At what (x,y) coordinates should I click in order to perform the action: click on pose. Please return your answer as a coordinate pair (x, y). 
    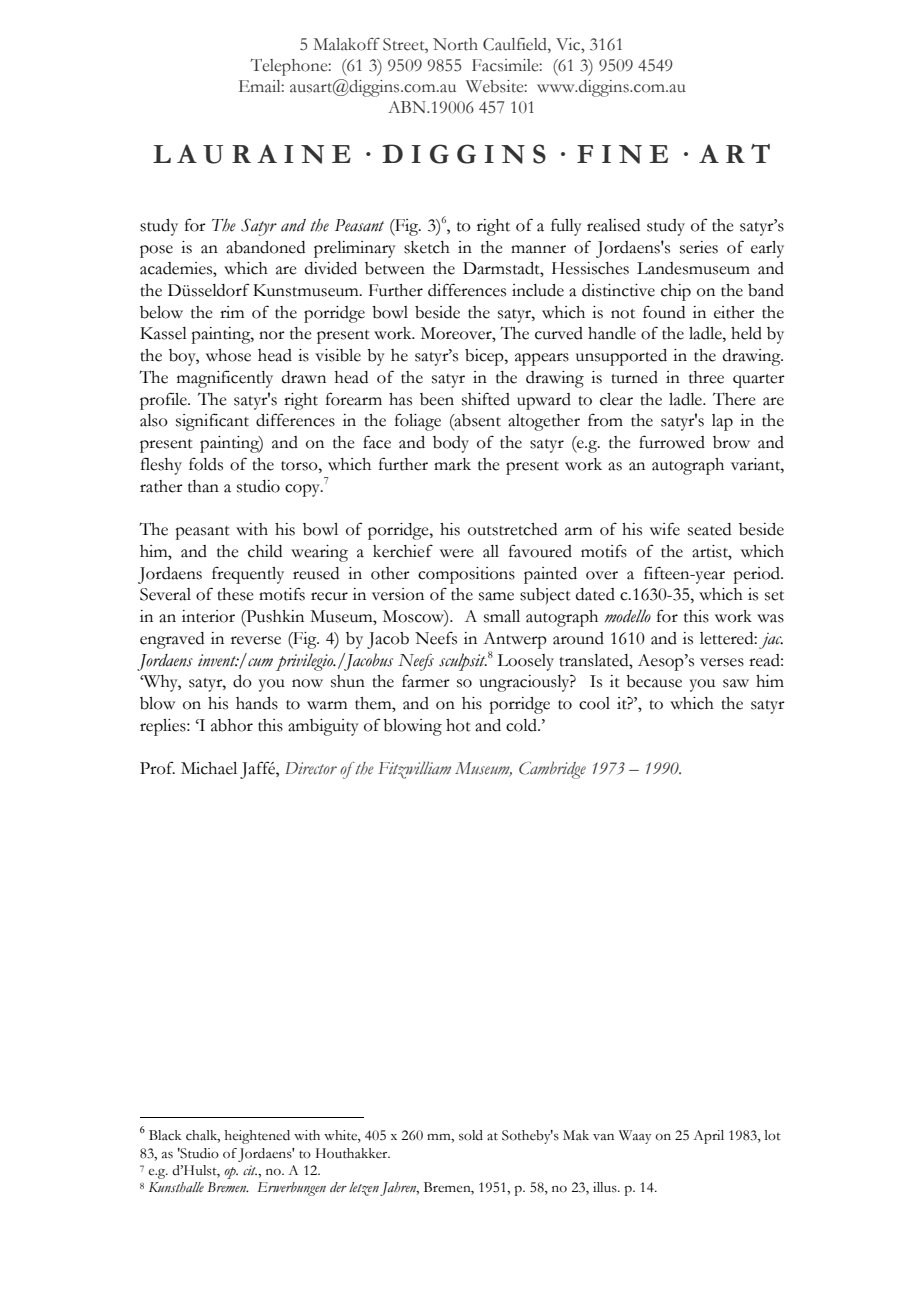
    Looking at the image, I should click on (156, 251).
